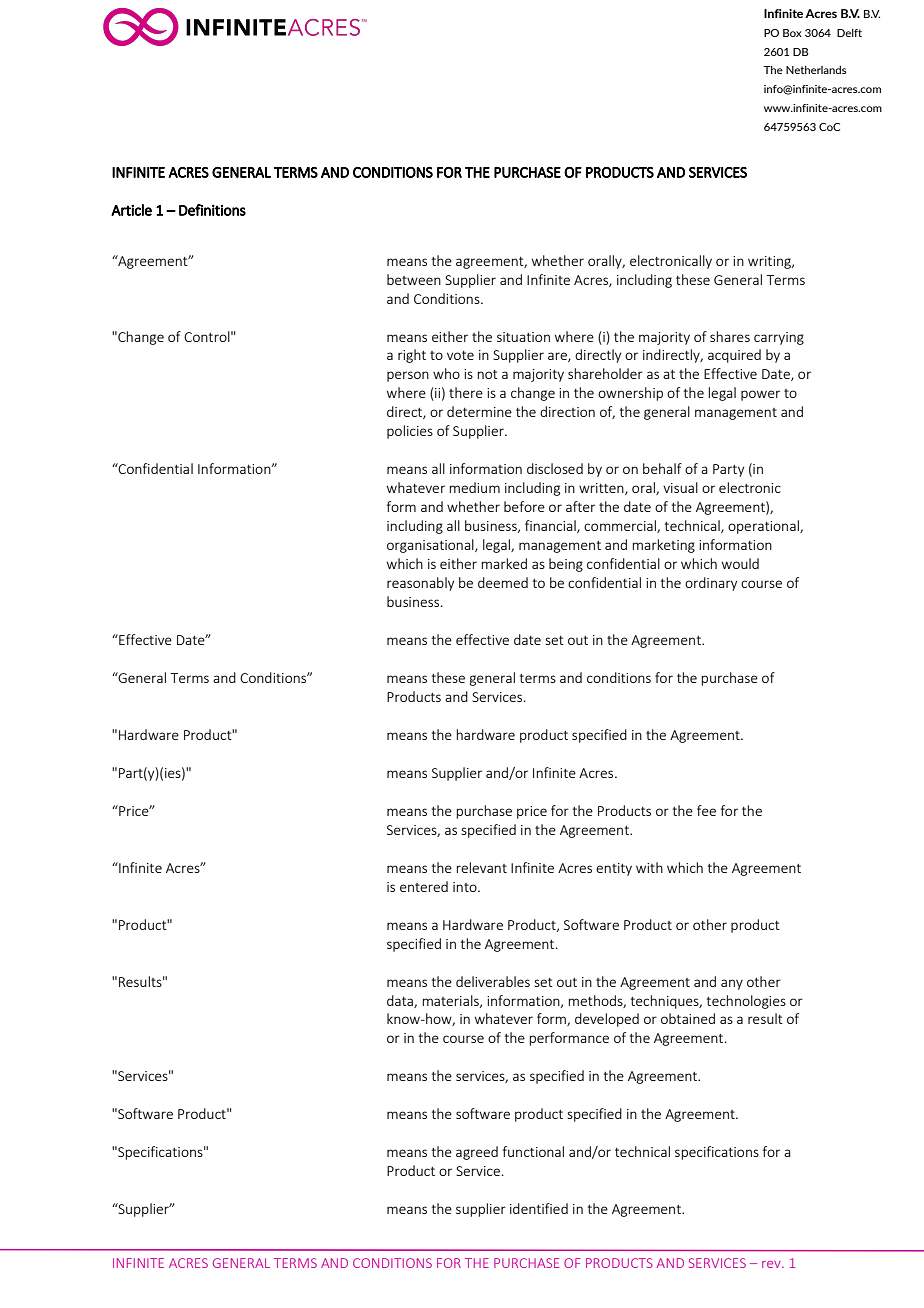  Describe the element at coordinates (792, 33) in the document. I see `Box` at that location.
